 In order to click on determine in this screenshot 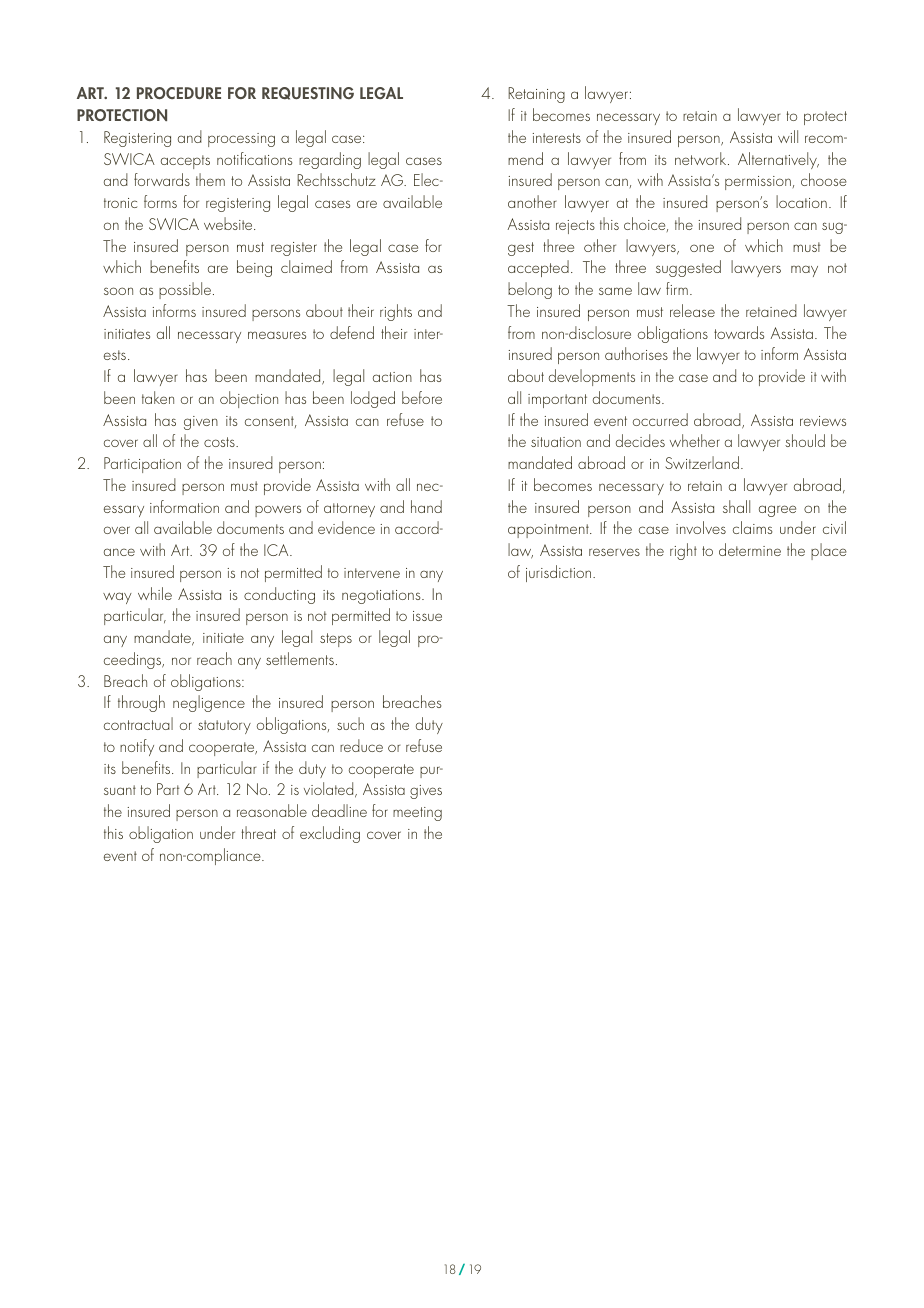, I will do `click(750, 549)`.
